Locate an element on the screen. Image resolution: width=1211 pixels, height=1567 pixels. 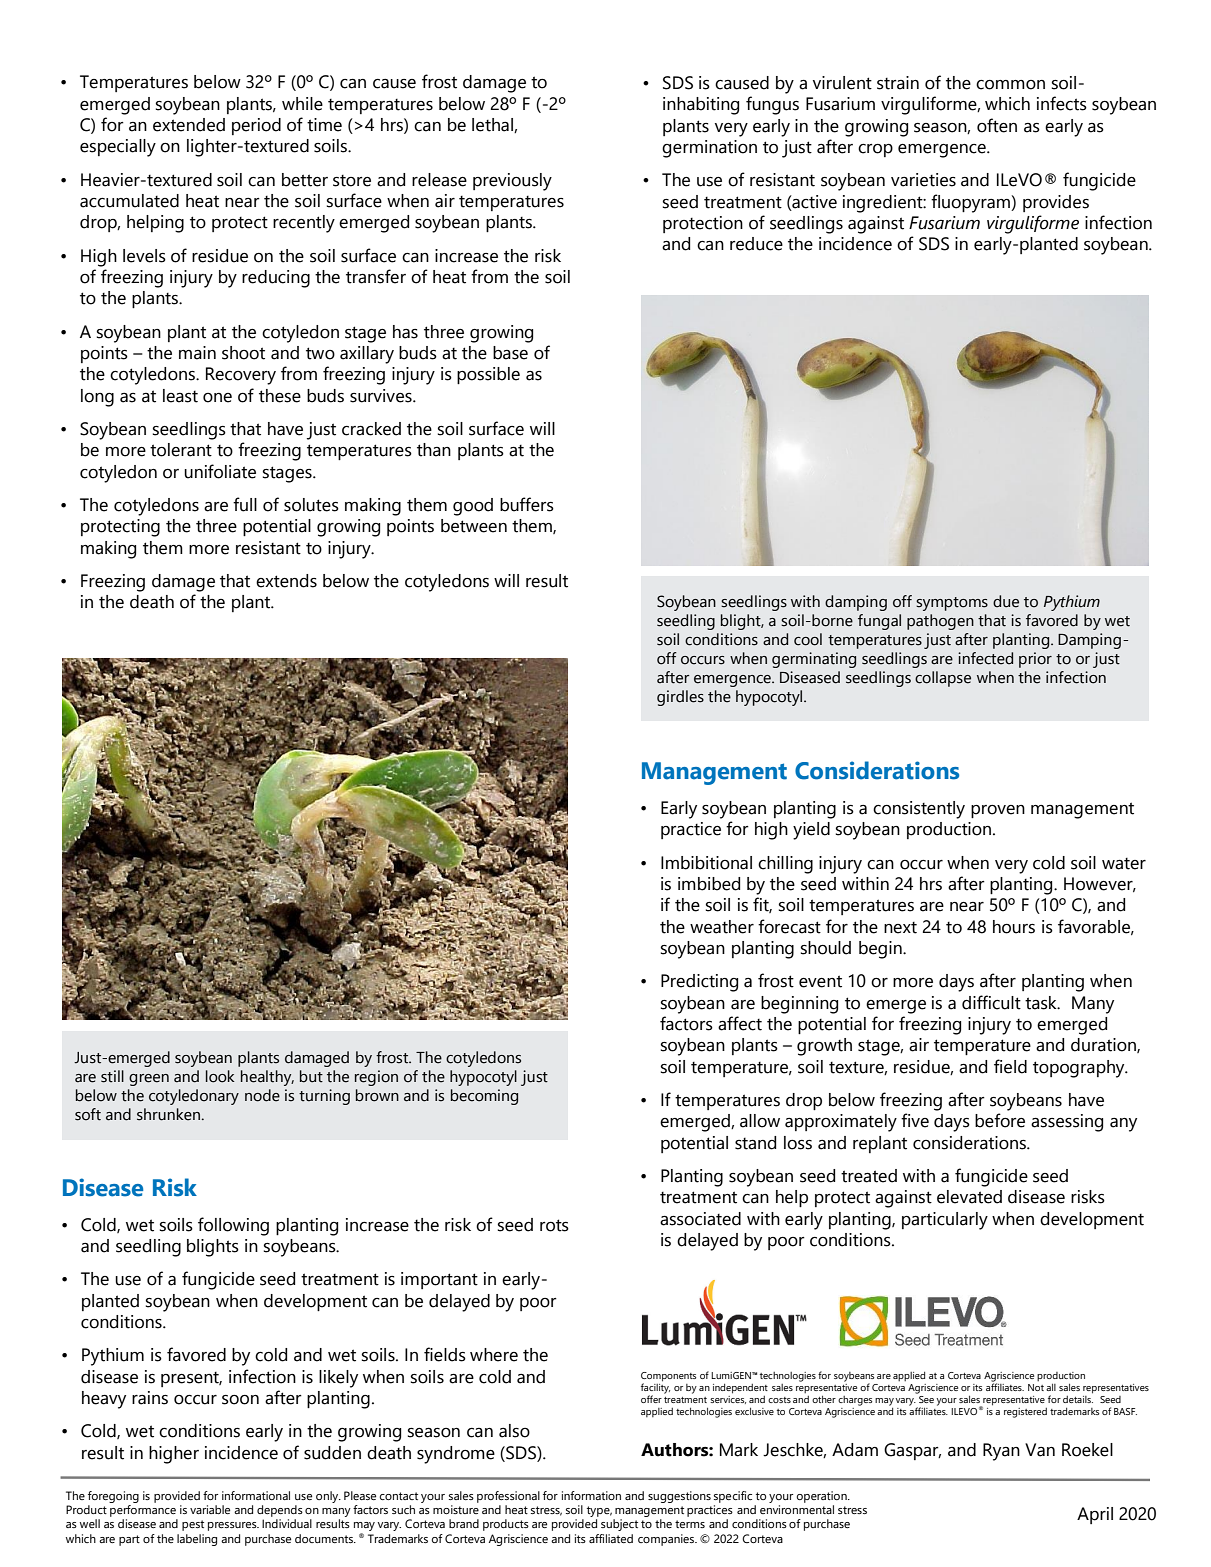
imbibed is located at coordinates (709, 884).
